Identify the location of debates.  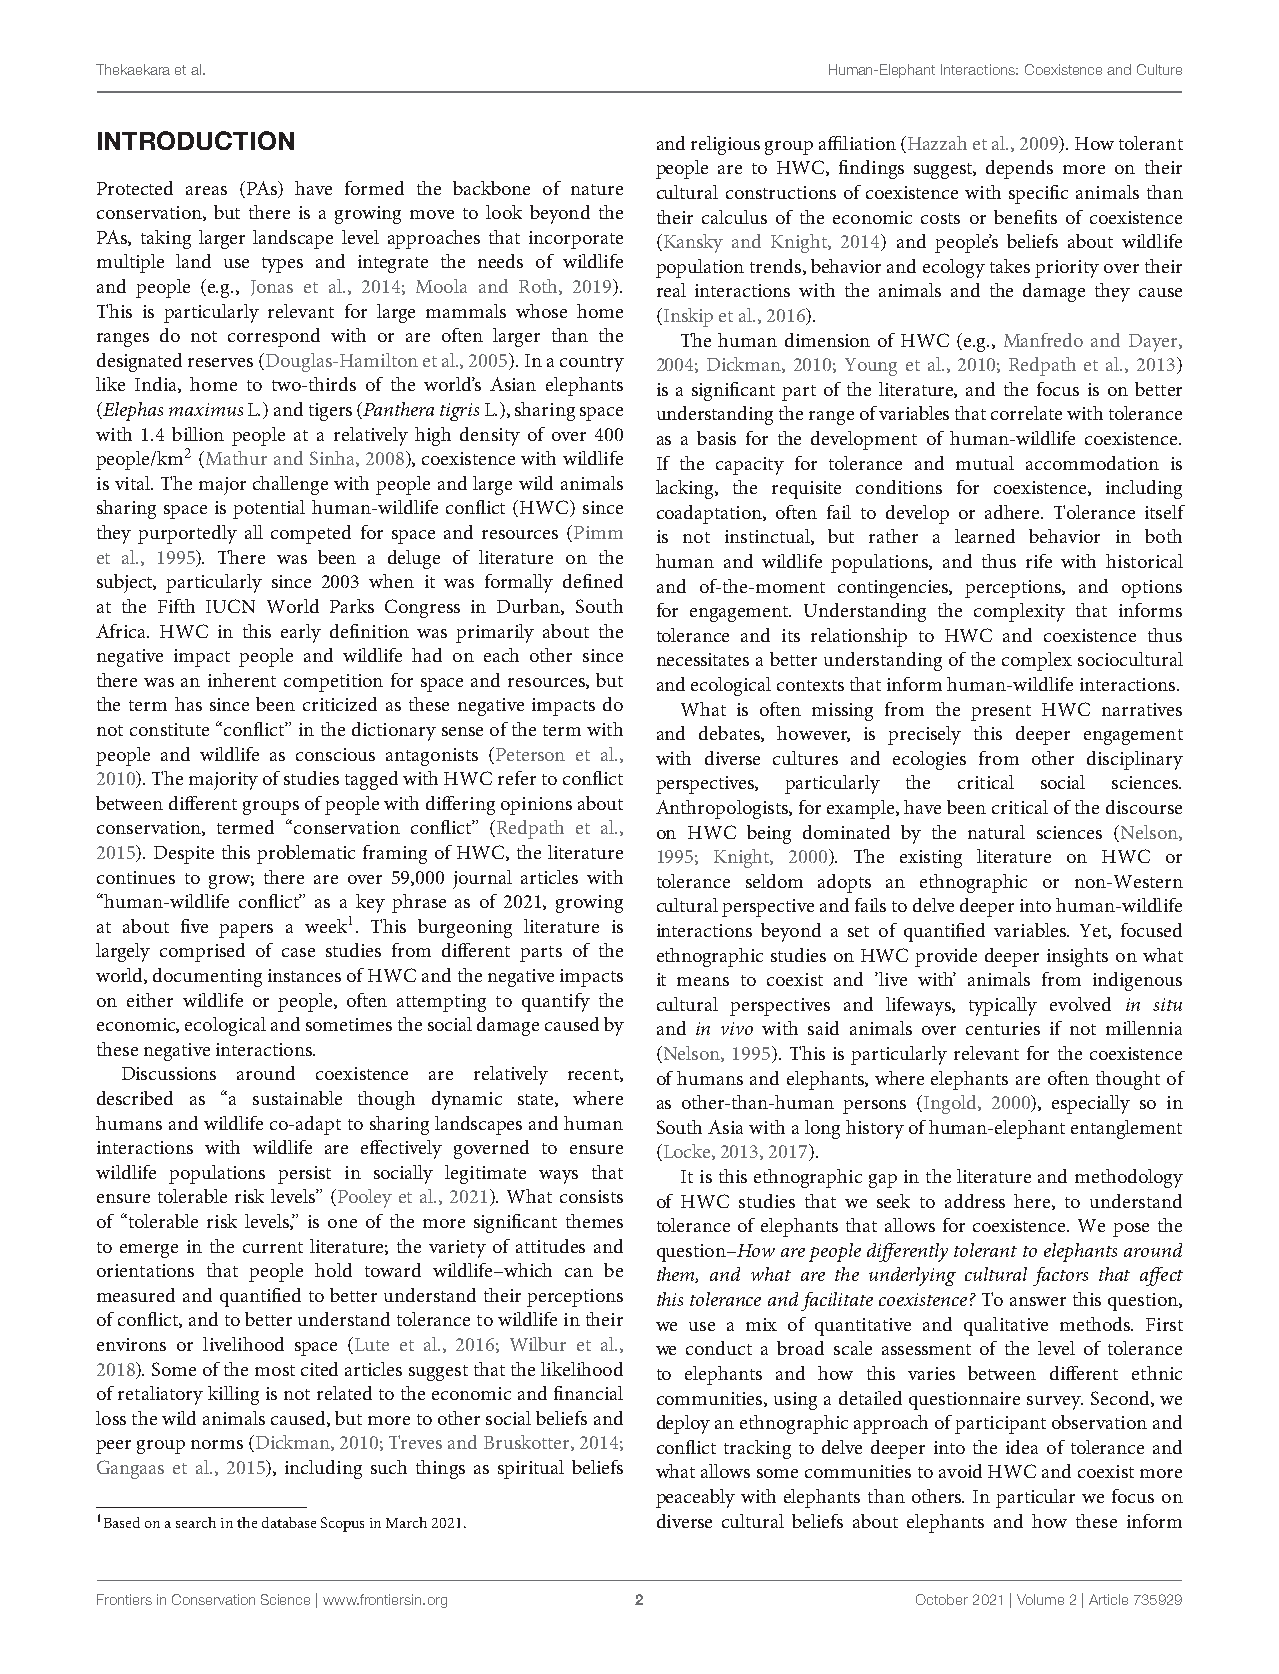
(730, 734).
